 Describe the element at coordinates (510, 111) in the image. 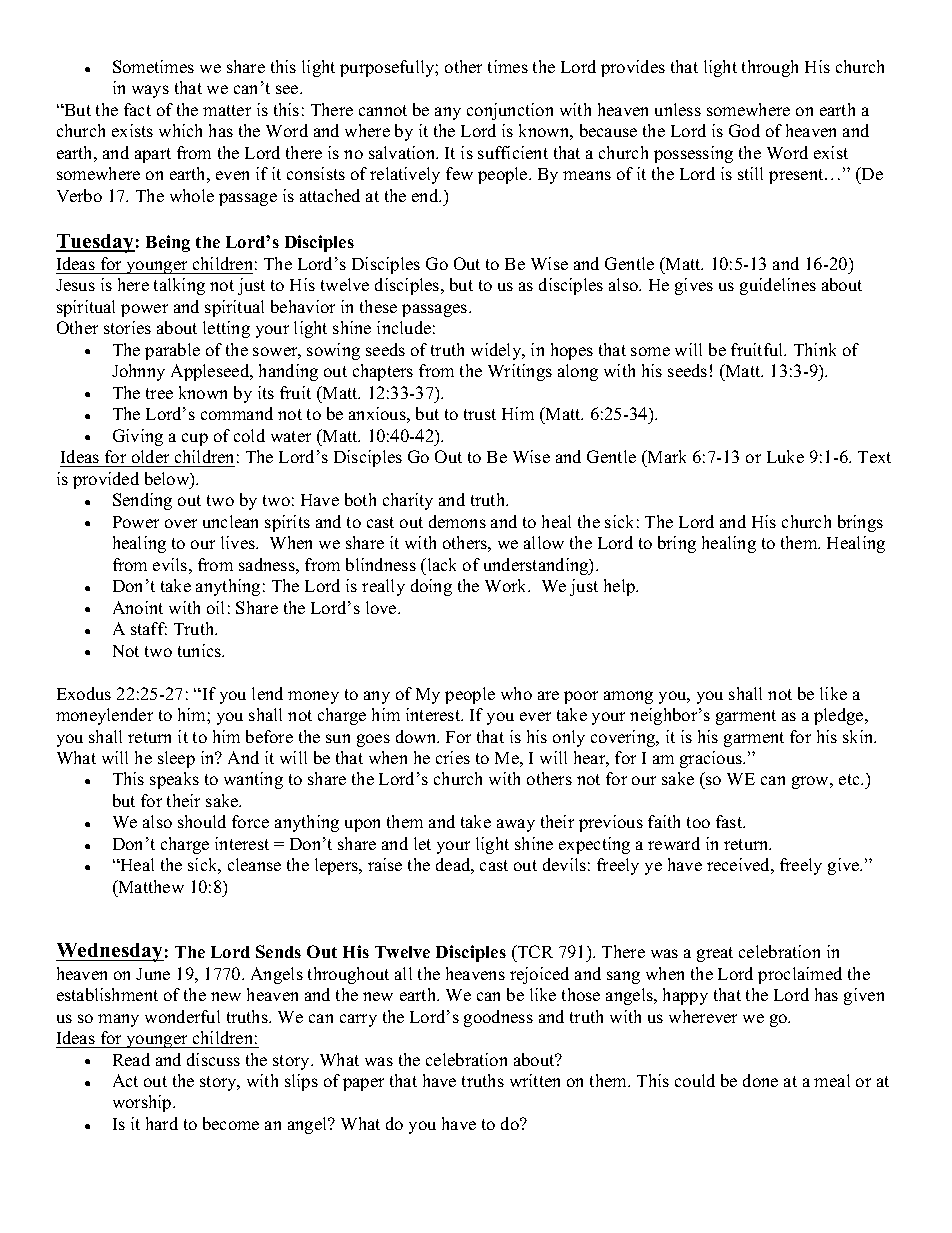

I see `conjunction` at that location.
